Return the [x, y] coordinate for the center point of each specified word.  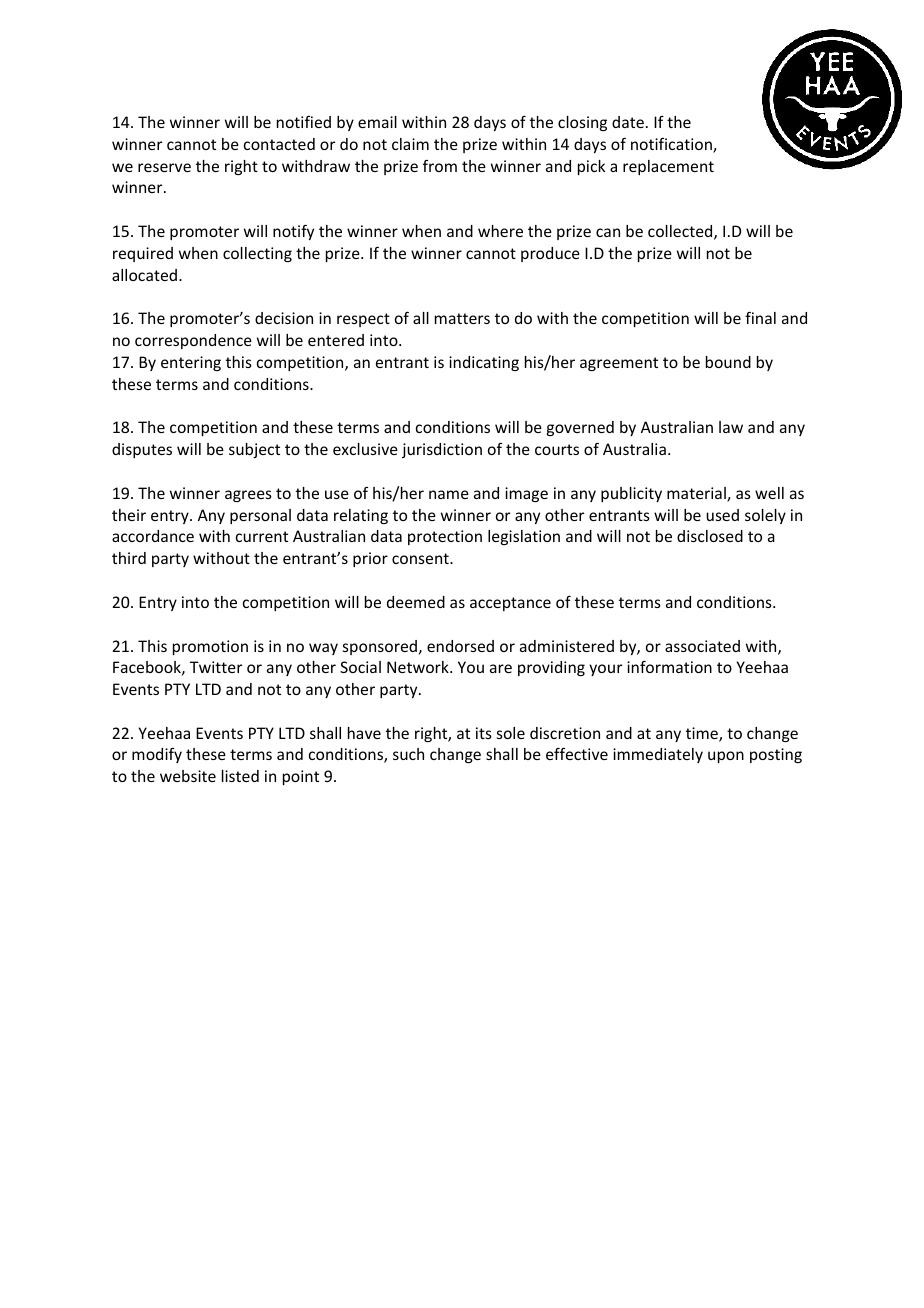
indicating [484, 363]
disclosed [710, 536]
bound [728, 362]
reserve [164, 167]
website [188, 776]
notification [672, 145]
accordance [153, 536]
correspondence [193, 341]
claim [410, 144]
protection [445, 537]
